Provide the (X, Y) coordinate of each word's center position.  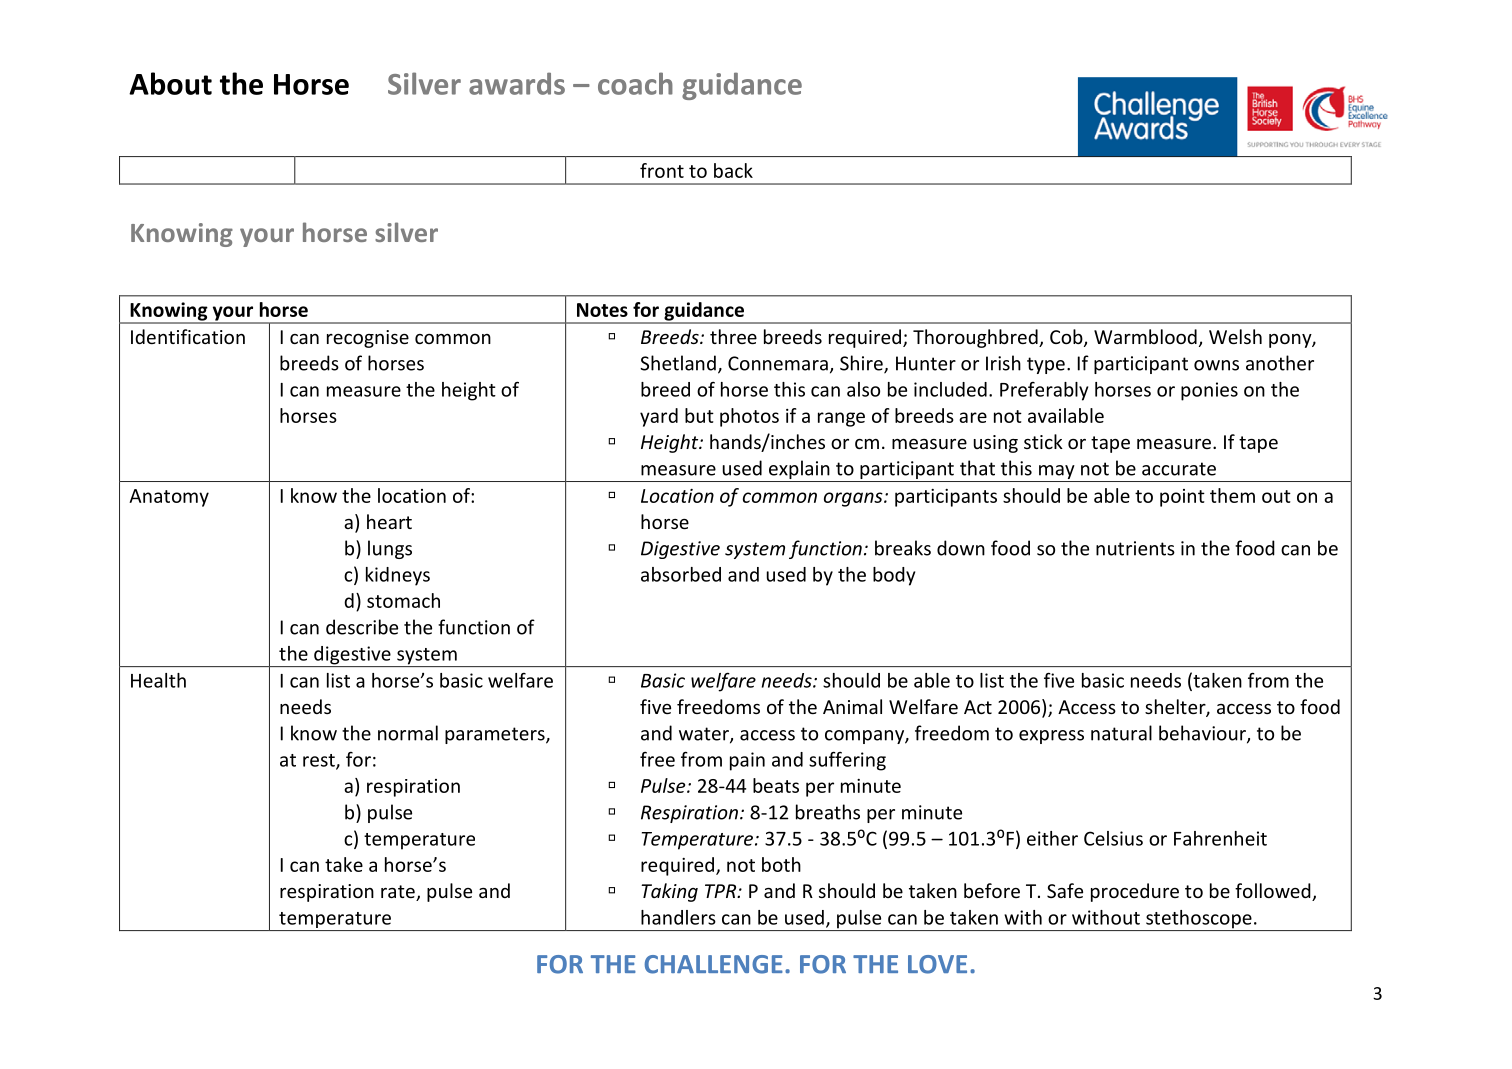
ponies (1209, 391)
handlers (678, 917)
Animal (852, 706)
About (170, 83)
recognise (368, 339)
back (733, 170)
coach (635, 83)
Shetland (678, 363)
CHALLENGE (714, 964)
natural (1121, 733)
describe (362, 627)
